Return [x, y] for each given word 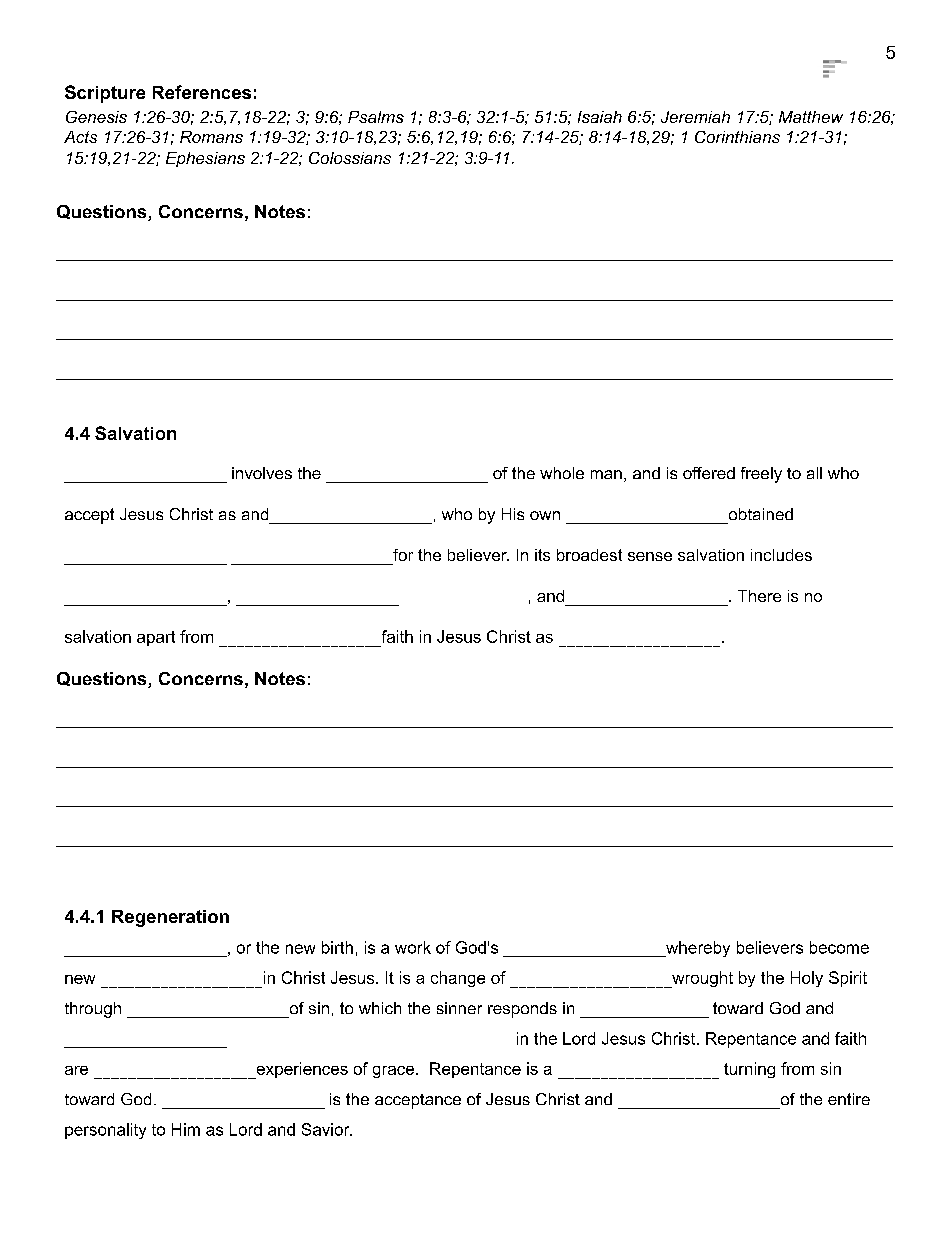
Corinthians [737, 137]
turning [749, 1070]
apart [156, 638]
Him [186, 1129]
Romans [211, 137]
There [759, 596]
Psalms [376, 117]
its [542, 555]
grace [395, 1072]
